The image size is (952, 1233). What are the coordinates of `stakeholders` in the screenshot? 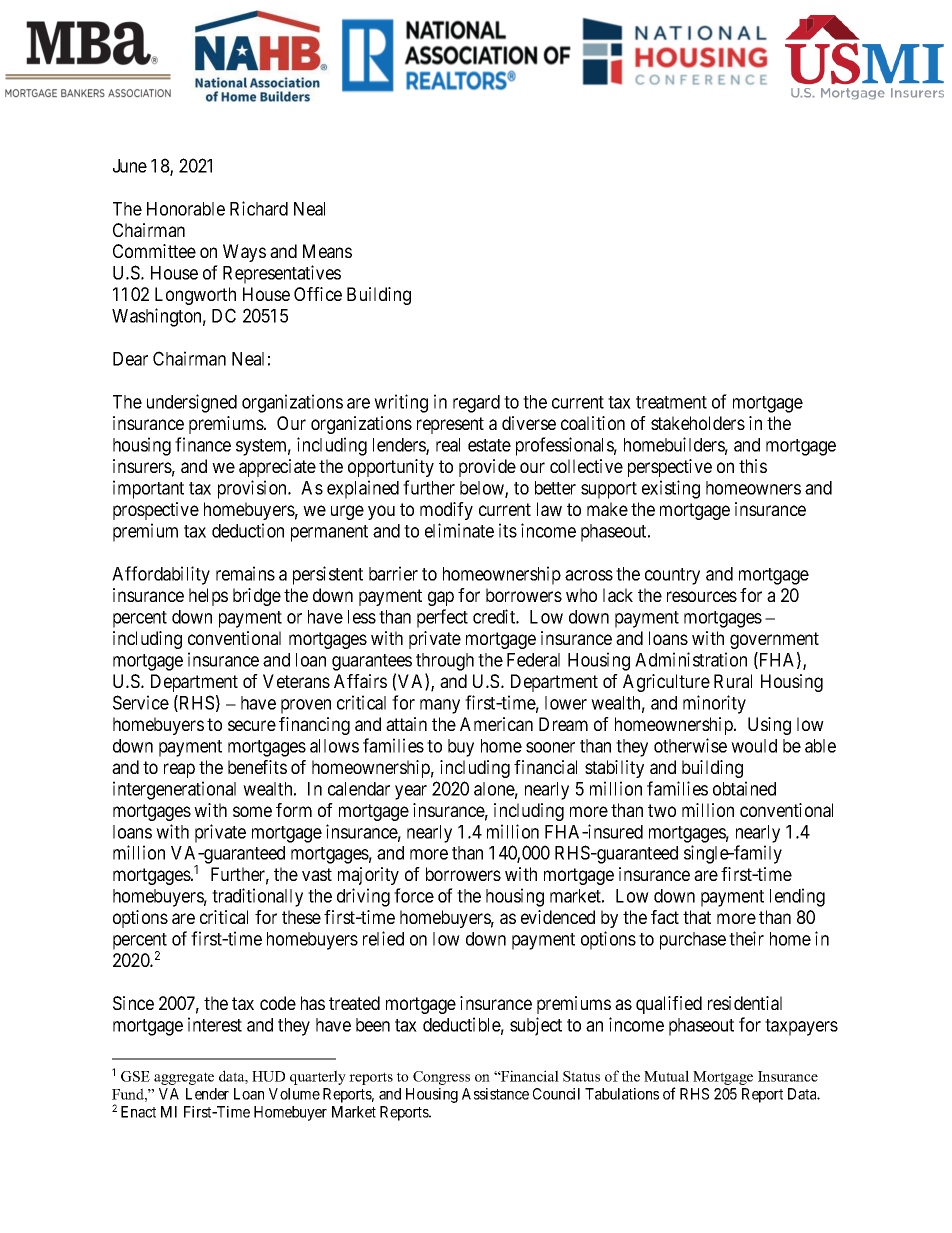 It's located at (698, 423).
